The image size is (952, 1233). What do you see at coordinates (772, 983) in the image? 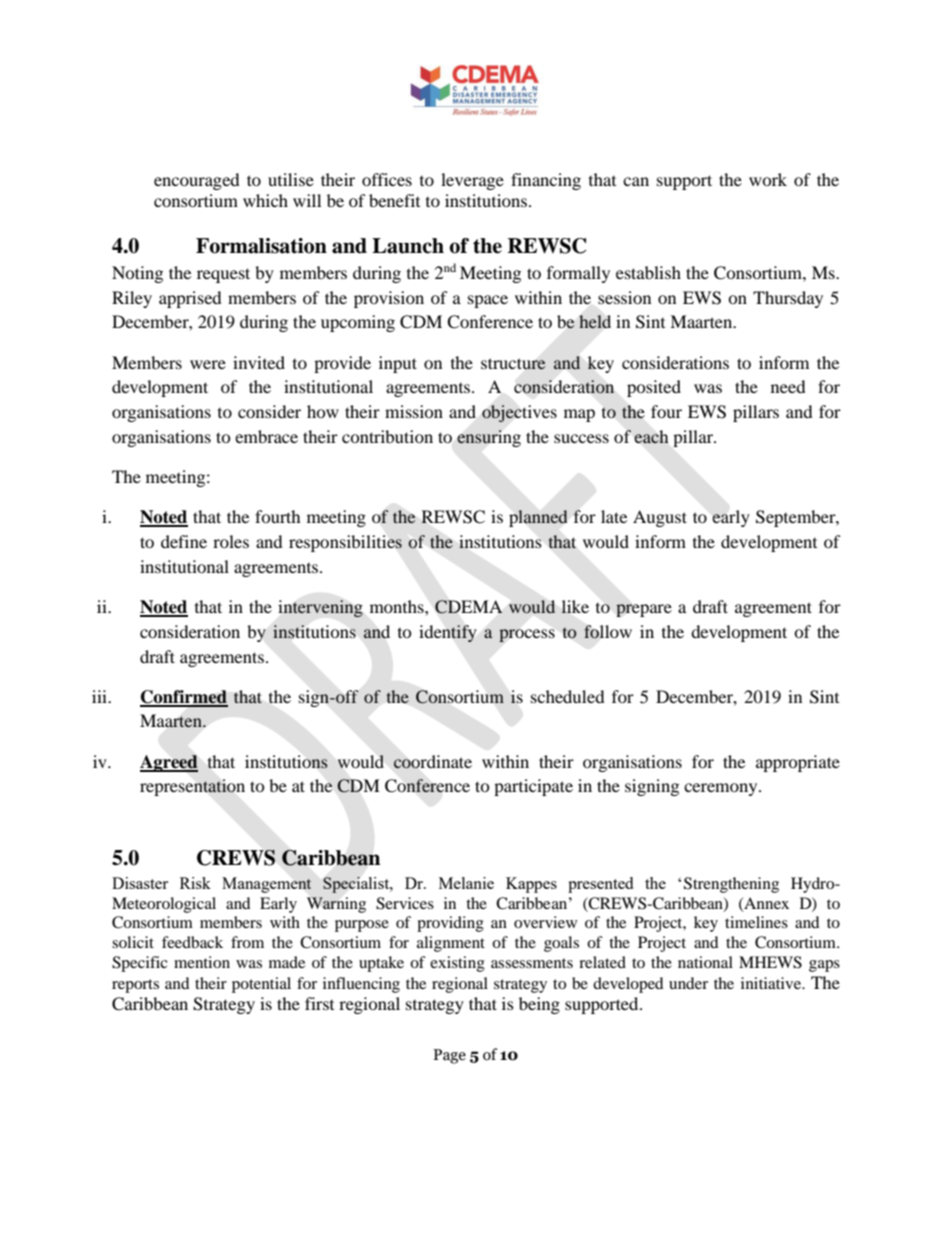
I see `initiative` at bounding box center [772, 983].
